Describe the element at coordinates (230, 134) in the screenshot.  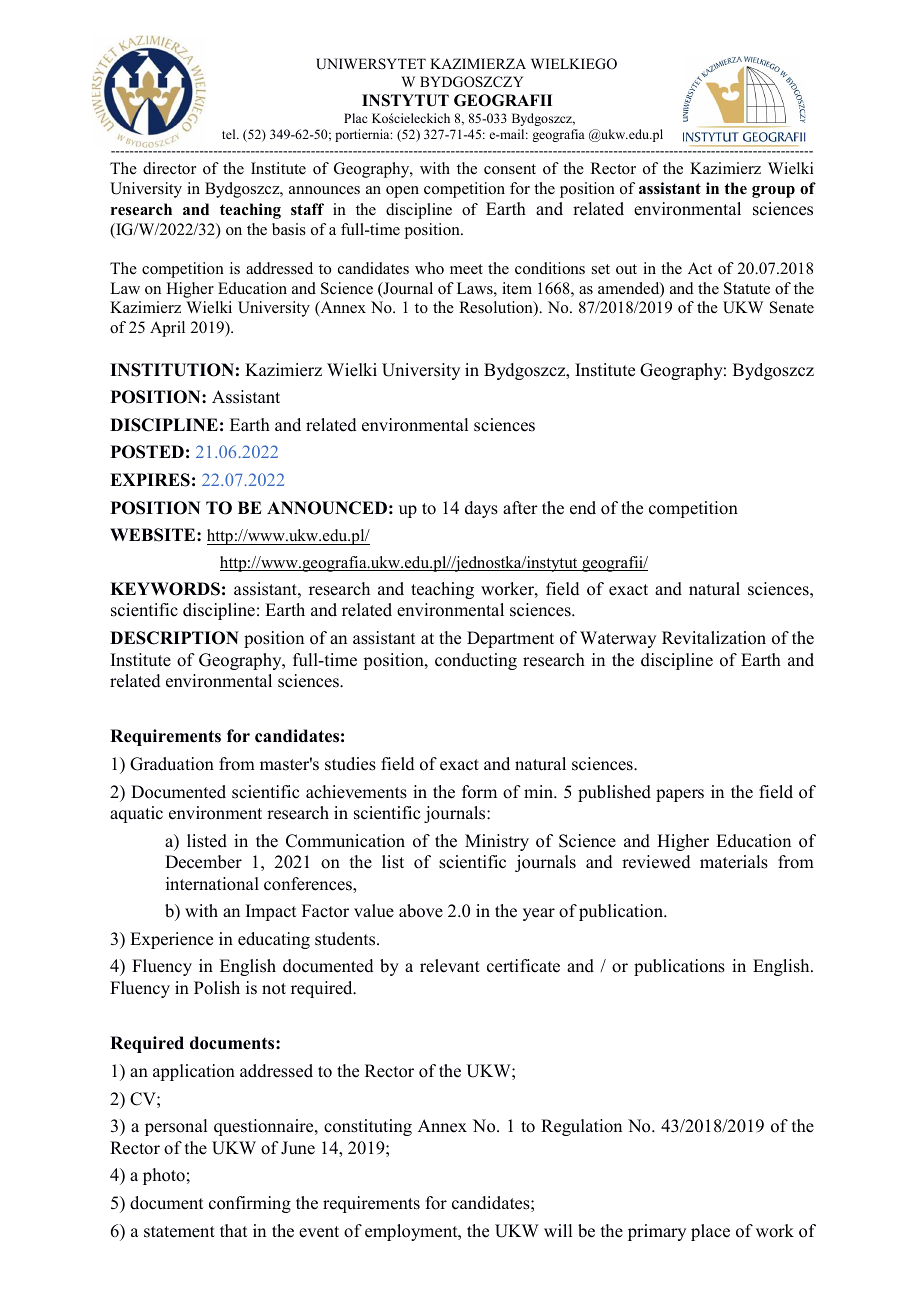
I see `tel` at that location.
